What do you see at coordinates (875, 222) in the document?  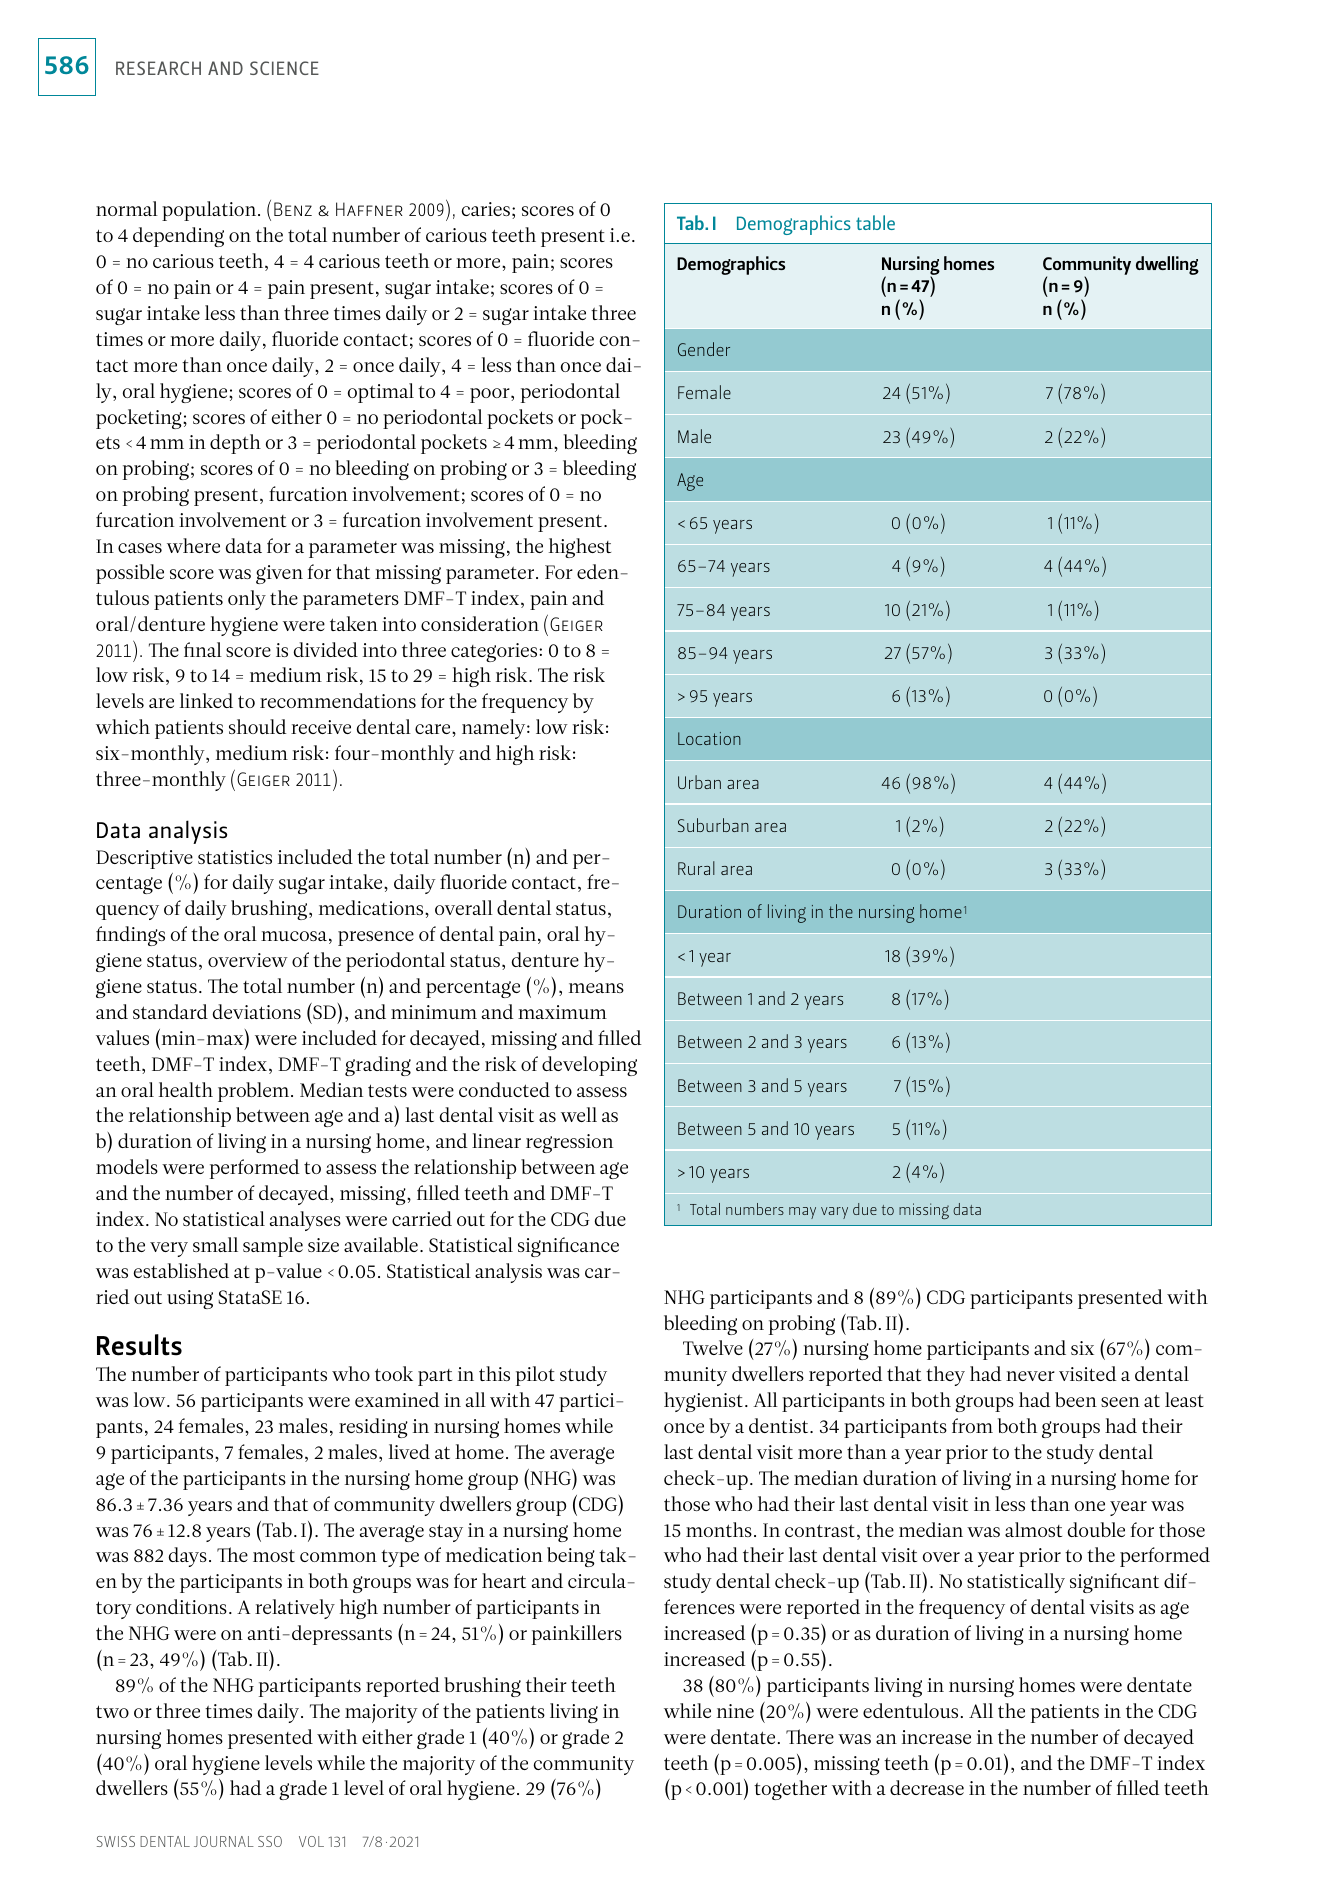 I see `table` at bounding box center [875, 222].
